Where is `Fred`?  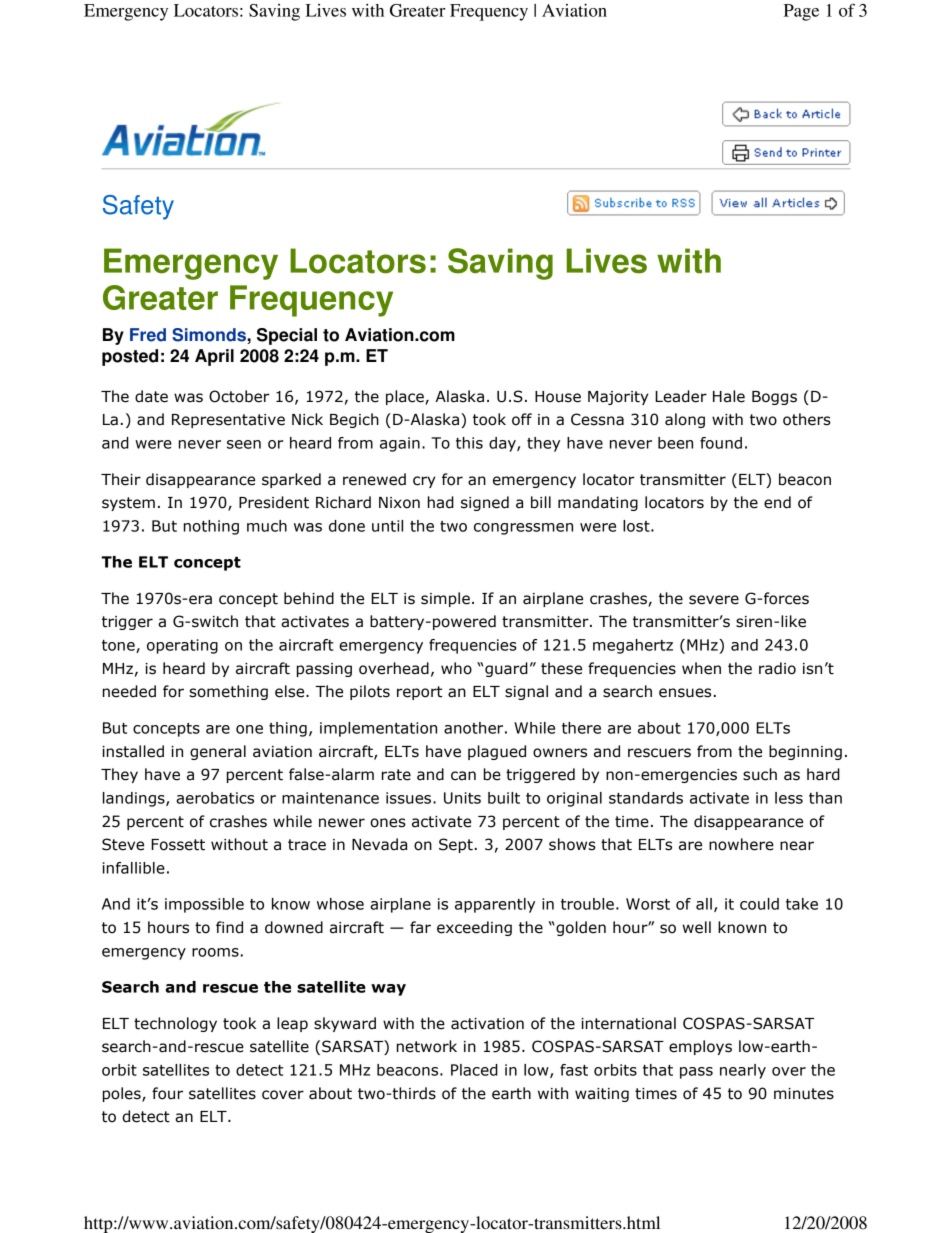
Fred is located at coordinates (148, 335).
